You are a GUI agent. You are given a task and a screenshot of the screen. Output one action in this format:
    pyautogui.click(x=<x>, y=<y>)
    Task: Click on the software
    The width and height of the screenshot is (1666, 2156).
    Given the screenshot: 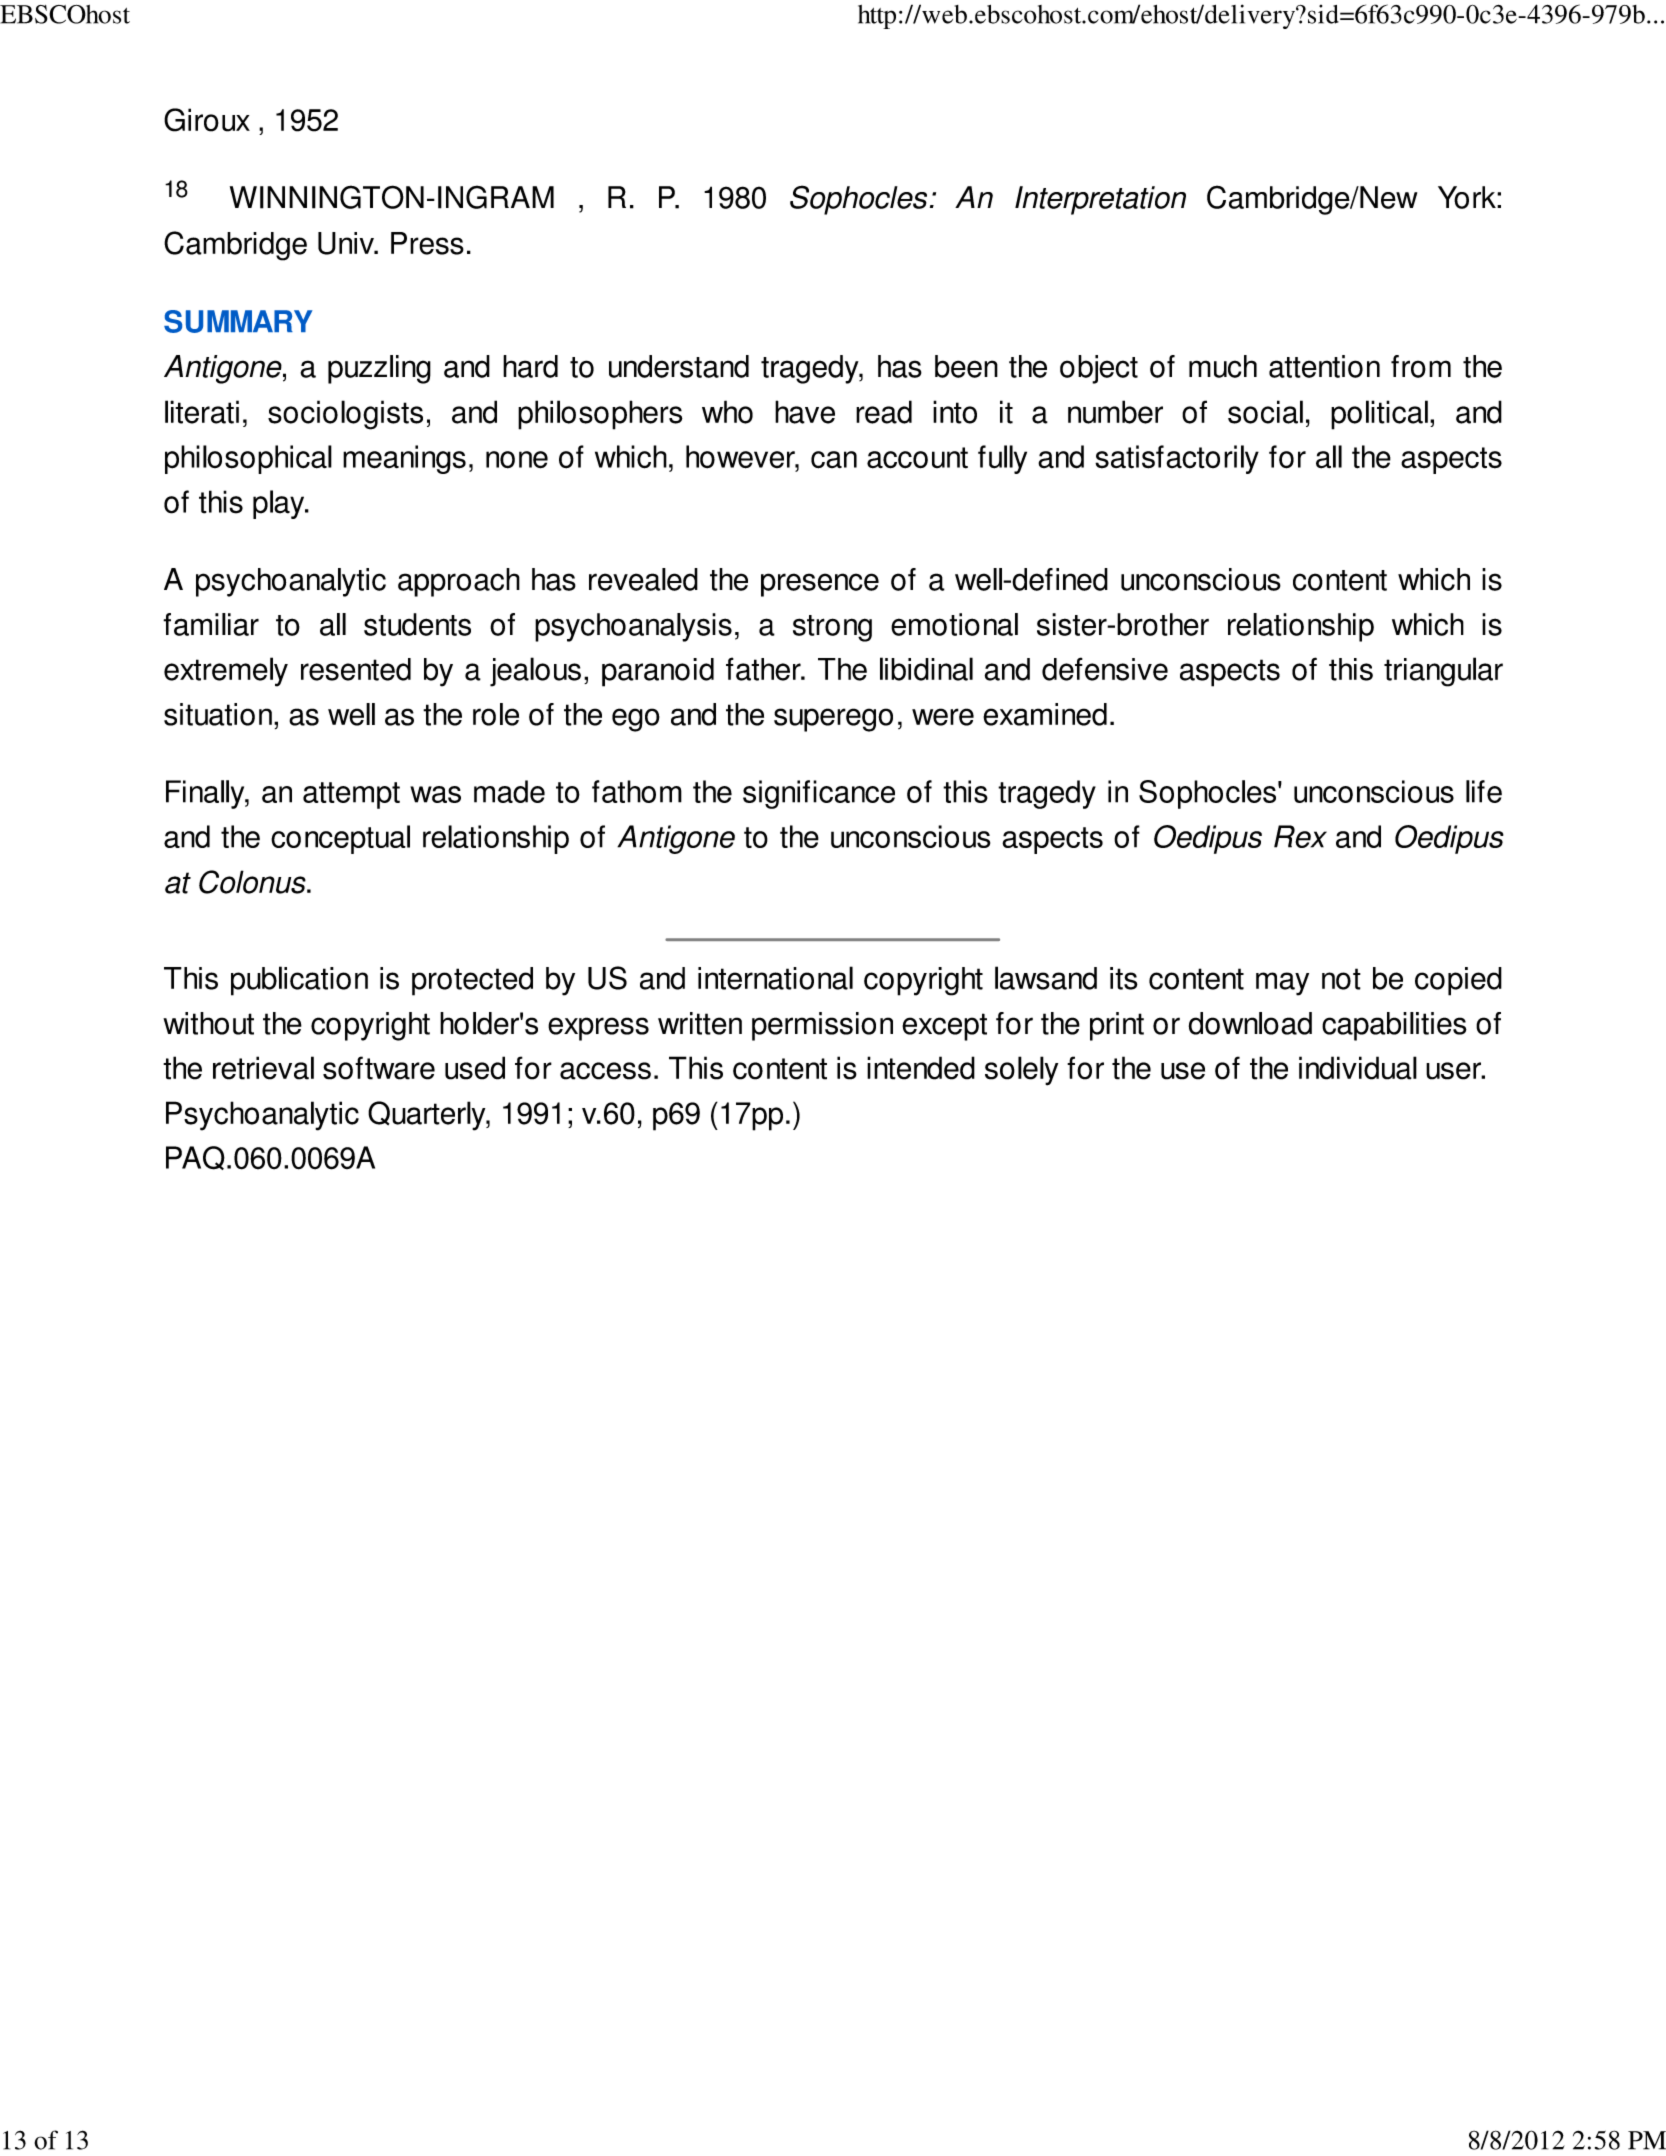 What is the action you would take?
    pyautogui.click(x=379, y=1068)
